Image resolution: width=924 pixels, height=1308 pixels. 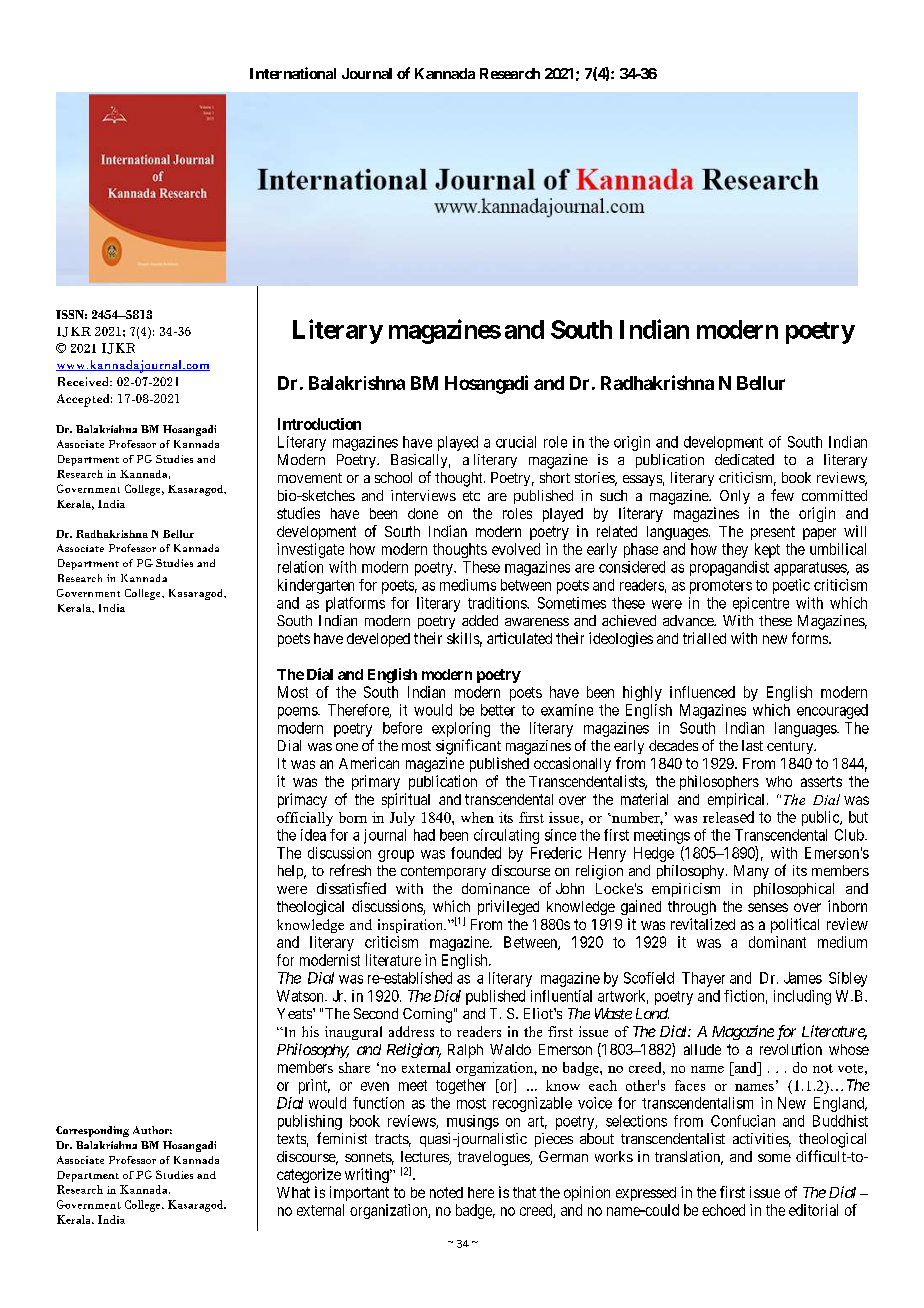 What do you see at coordinates (319, 424) in the screenshot?
I see `Introduction` at bounding box center [319, 424].
